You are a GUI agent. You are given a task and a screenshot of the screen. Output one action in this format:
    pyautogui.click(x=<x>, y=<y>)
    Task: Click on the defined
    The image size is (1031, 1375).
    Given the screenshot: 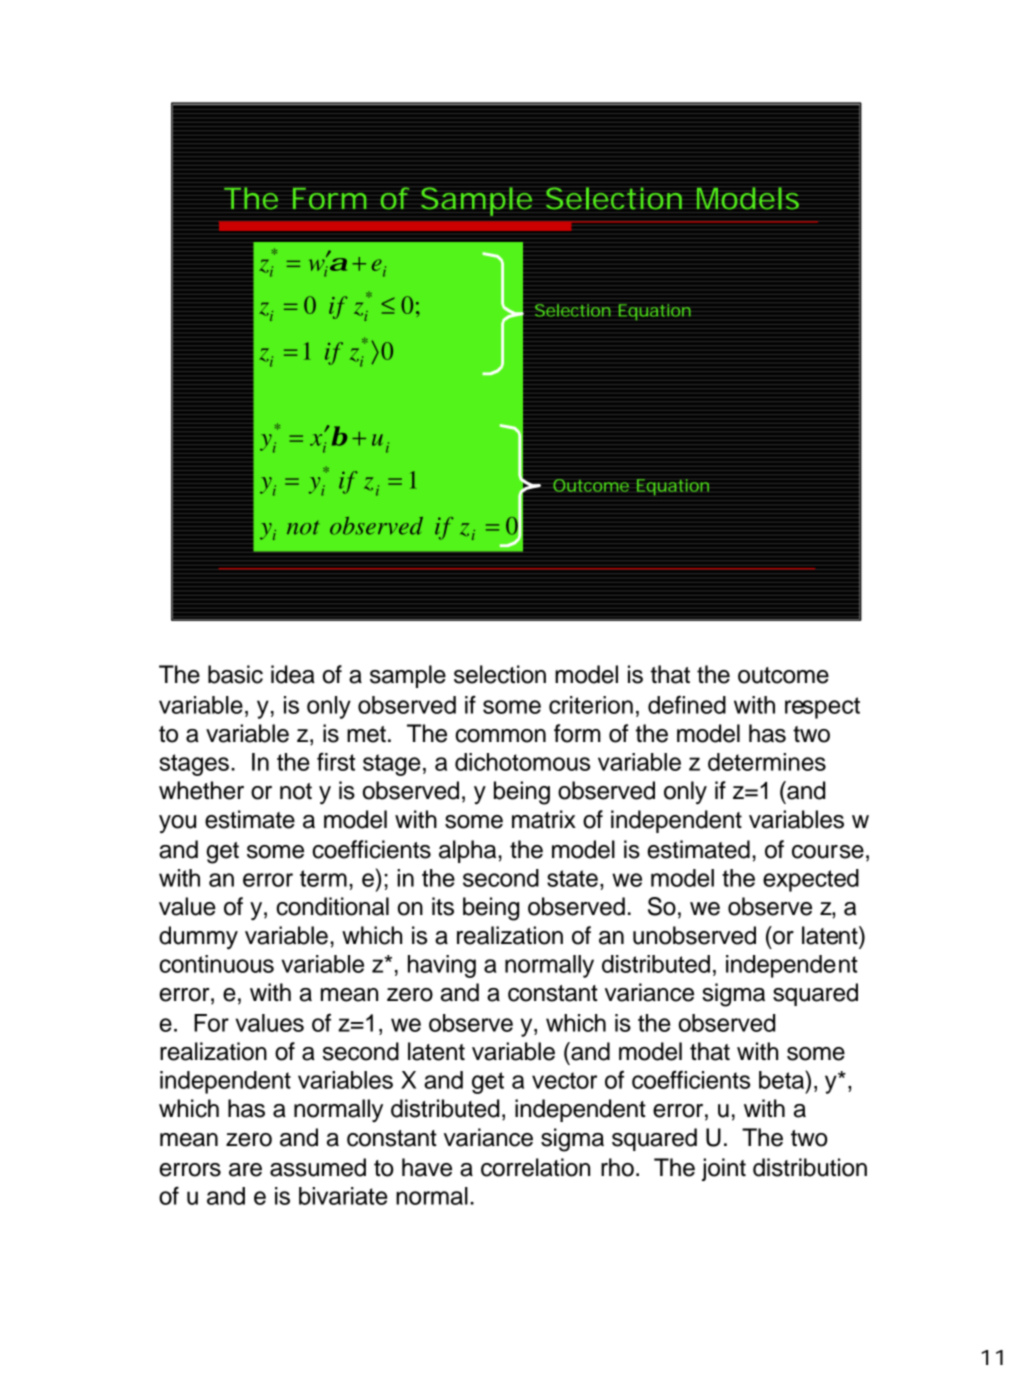 What is the action you would take?
    pyautogui.click(x=687, y=704)
